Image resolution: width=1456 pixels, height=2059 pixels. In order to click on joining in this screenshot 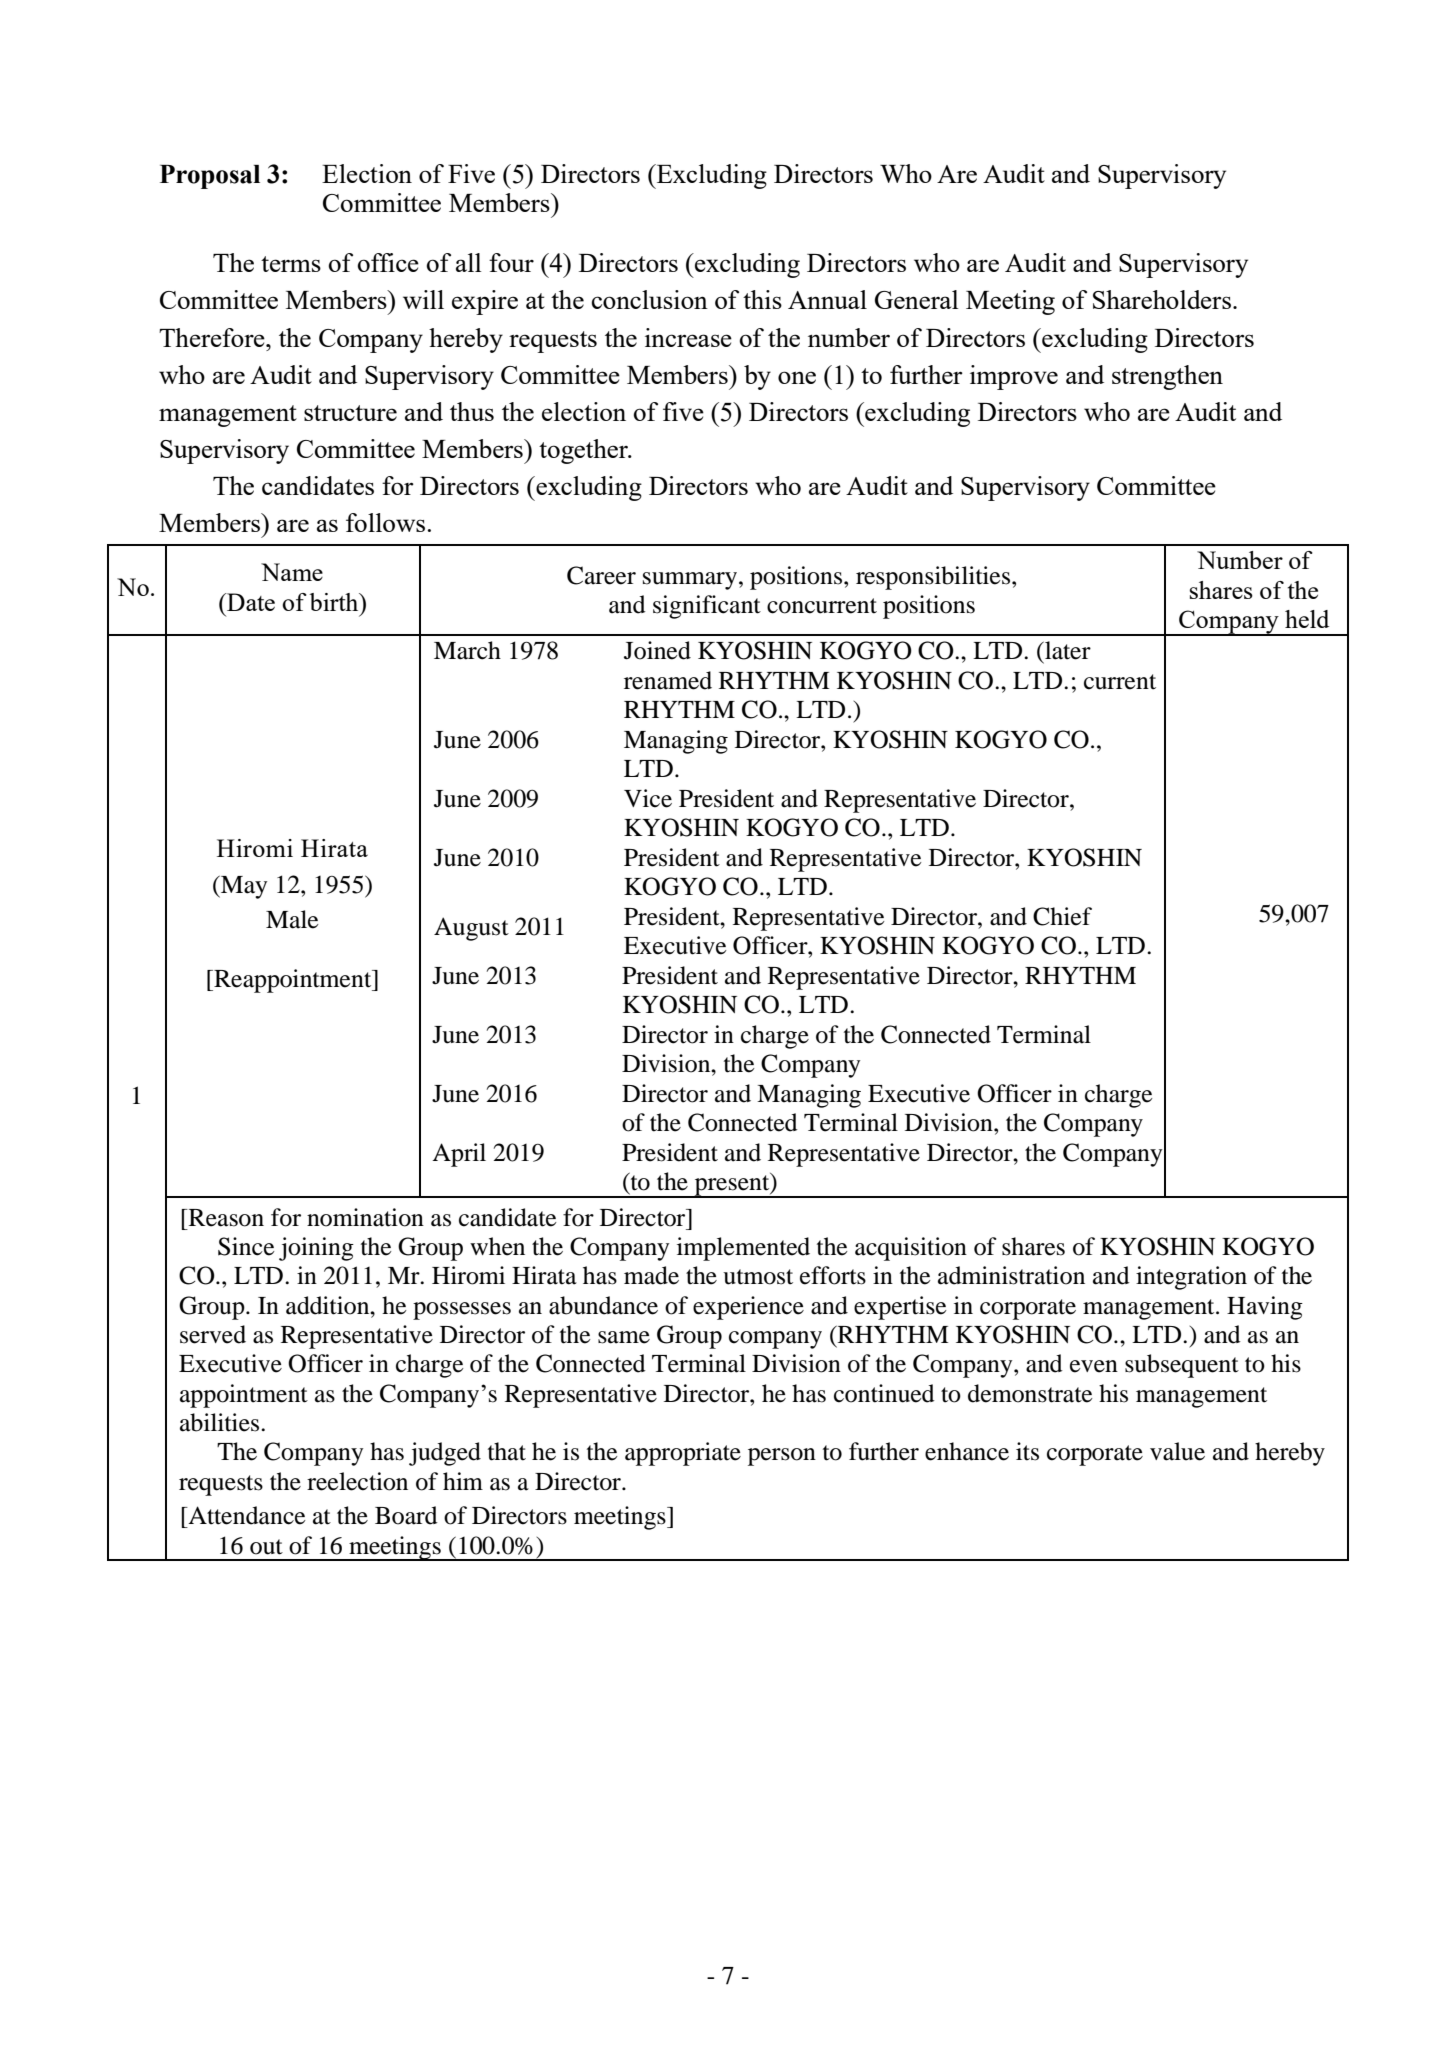, I will do `click(316, 1249)`.
